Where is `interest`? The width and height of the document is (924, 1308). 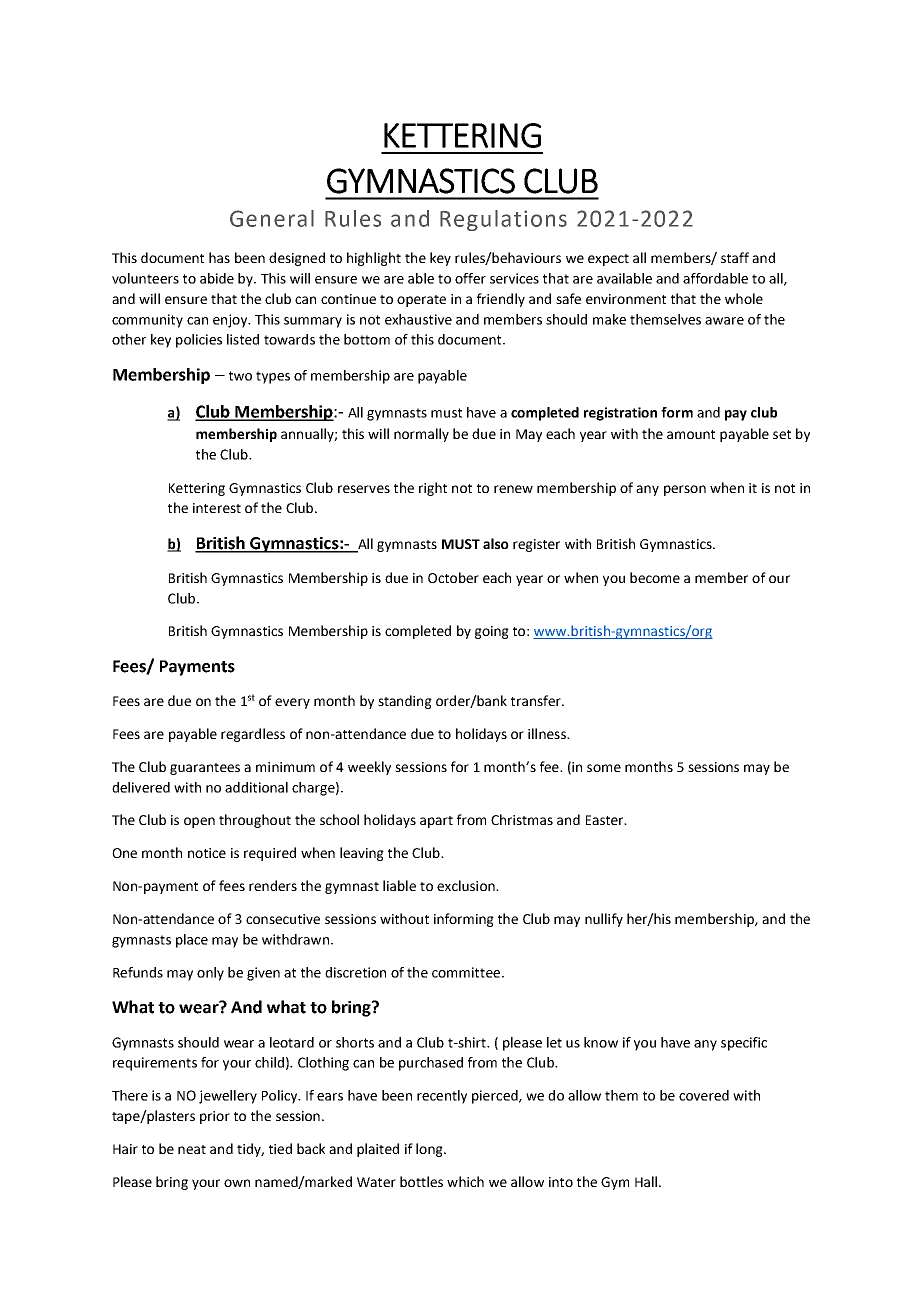 interest is located at coordinates (217, 508).
